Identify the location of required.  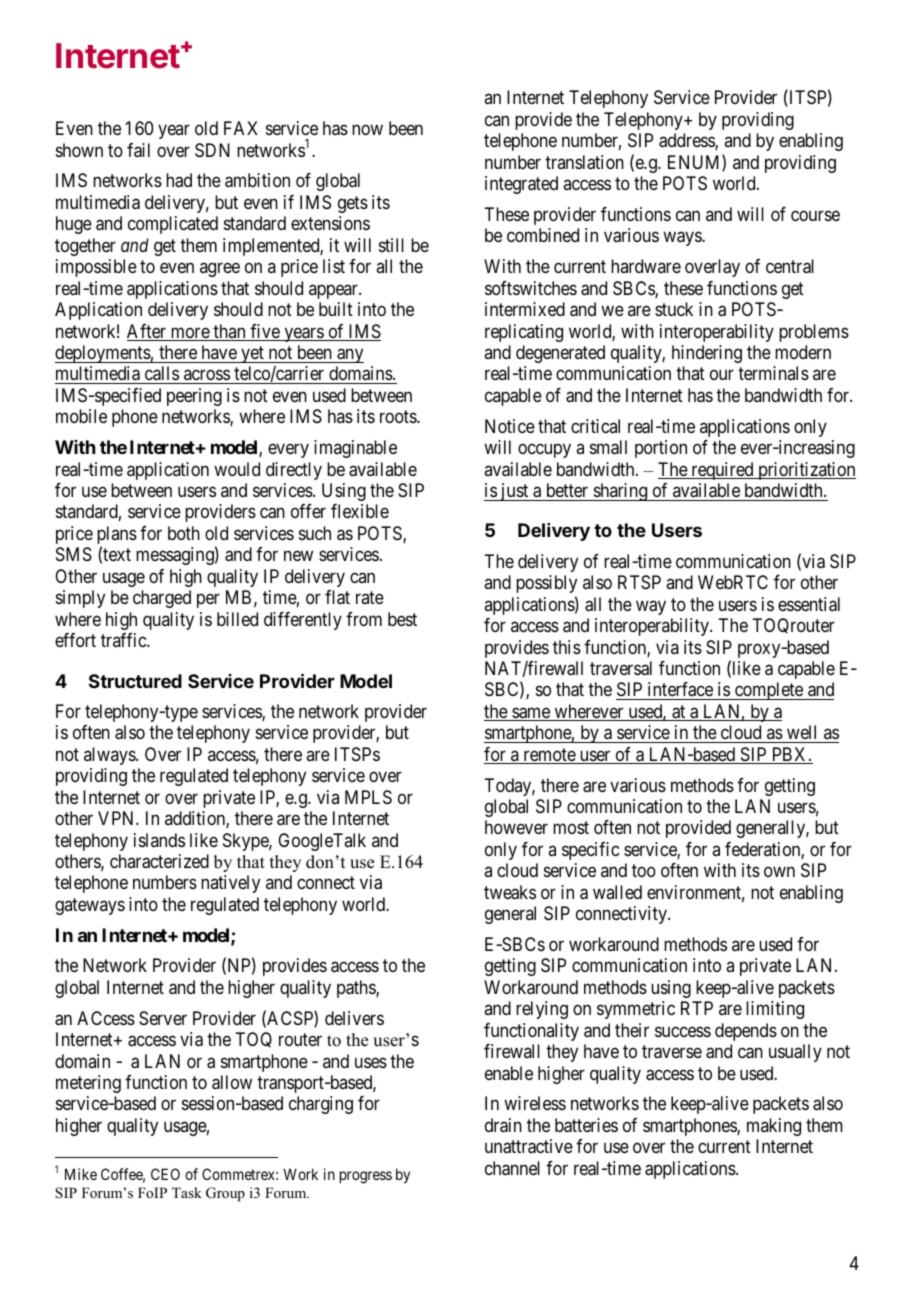
(722, 471).
